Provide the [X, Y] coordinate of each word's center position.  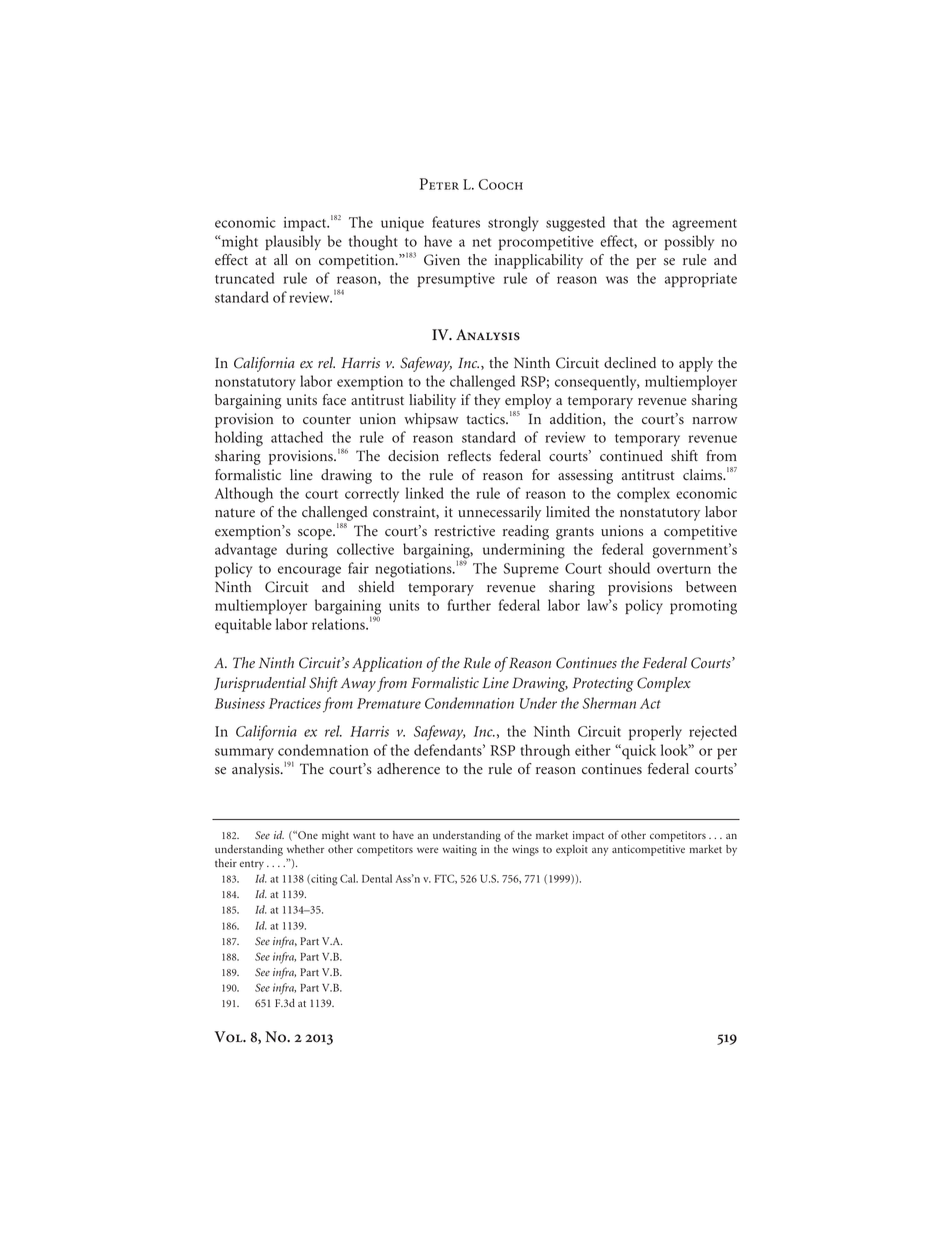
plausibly [293, 242]
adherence [408, 769]
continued [631, 456]
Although [244, 495]
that [625, 222]
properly [655, 732]
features [456, 222]
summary [244, 753]
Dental [377, 878]
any [600, 851]
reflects [469, 456]
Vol [229, 1037]
